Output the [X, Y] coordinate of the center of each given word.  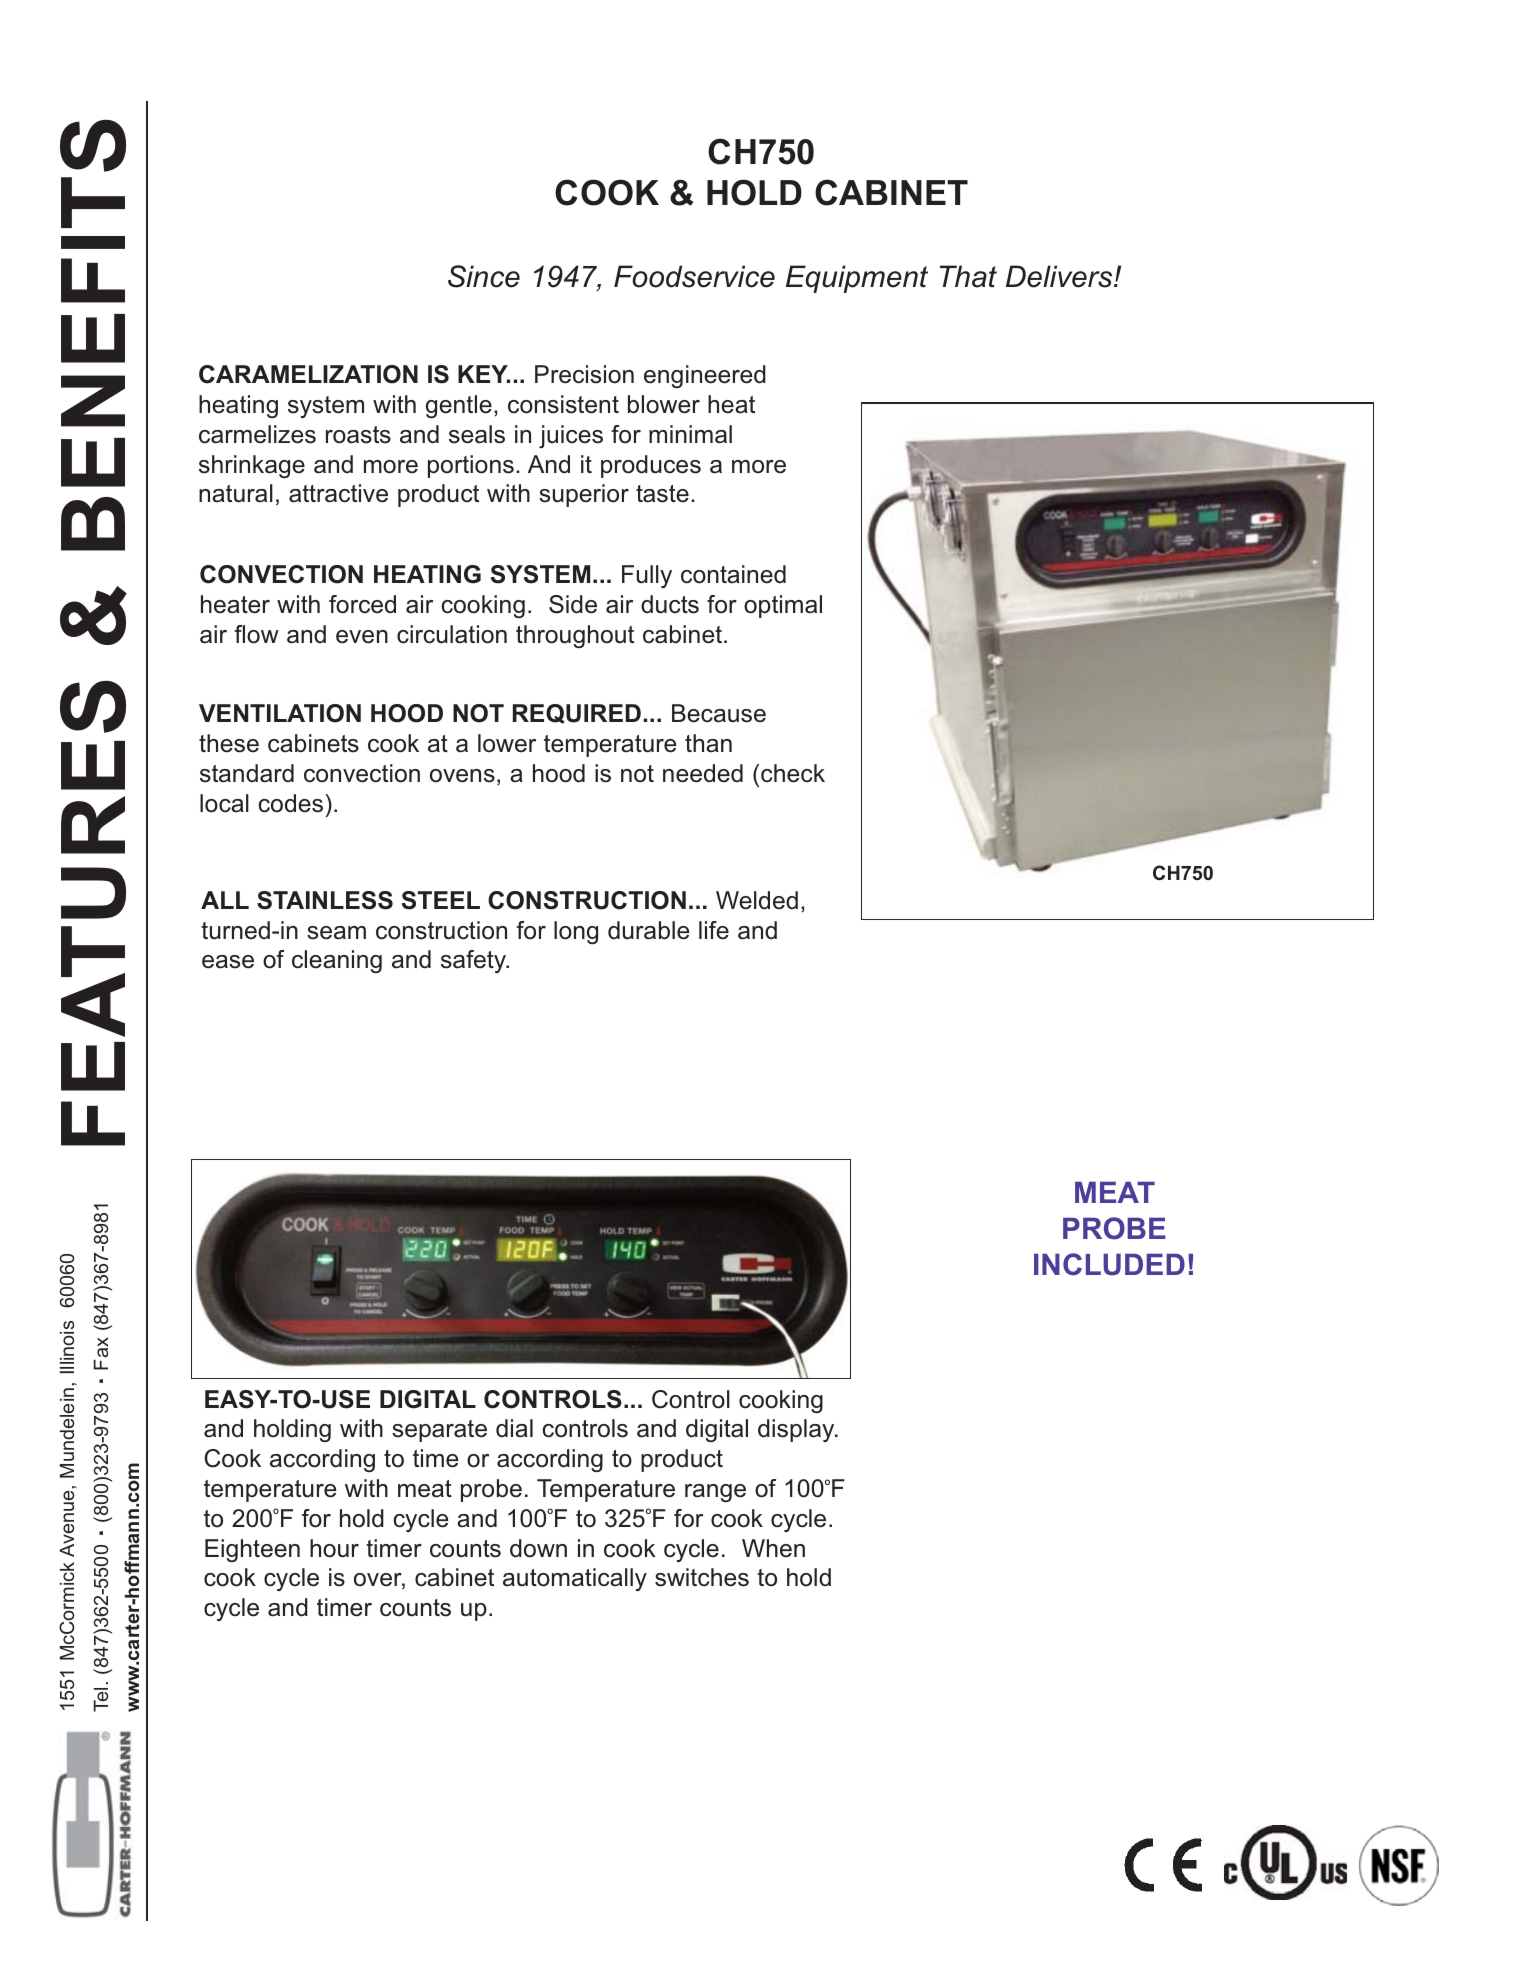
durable [649, 930]
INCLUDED [1109, 1264]
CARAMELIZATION [308, 374]
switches [702, 1577]
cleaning [337, 961]
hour [334, 1548]
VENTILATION [280, 713]
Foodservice [694, 276]
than [708, 743]
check [793, 773]
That [968, 276]
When [773, 1548]
